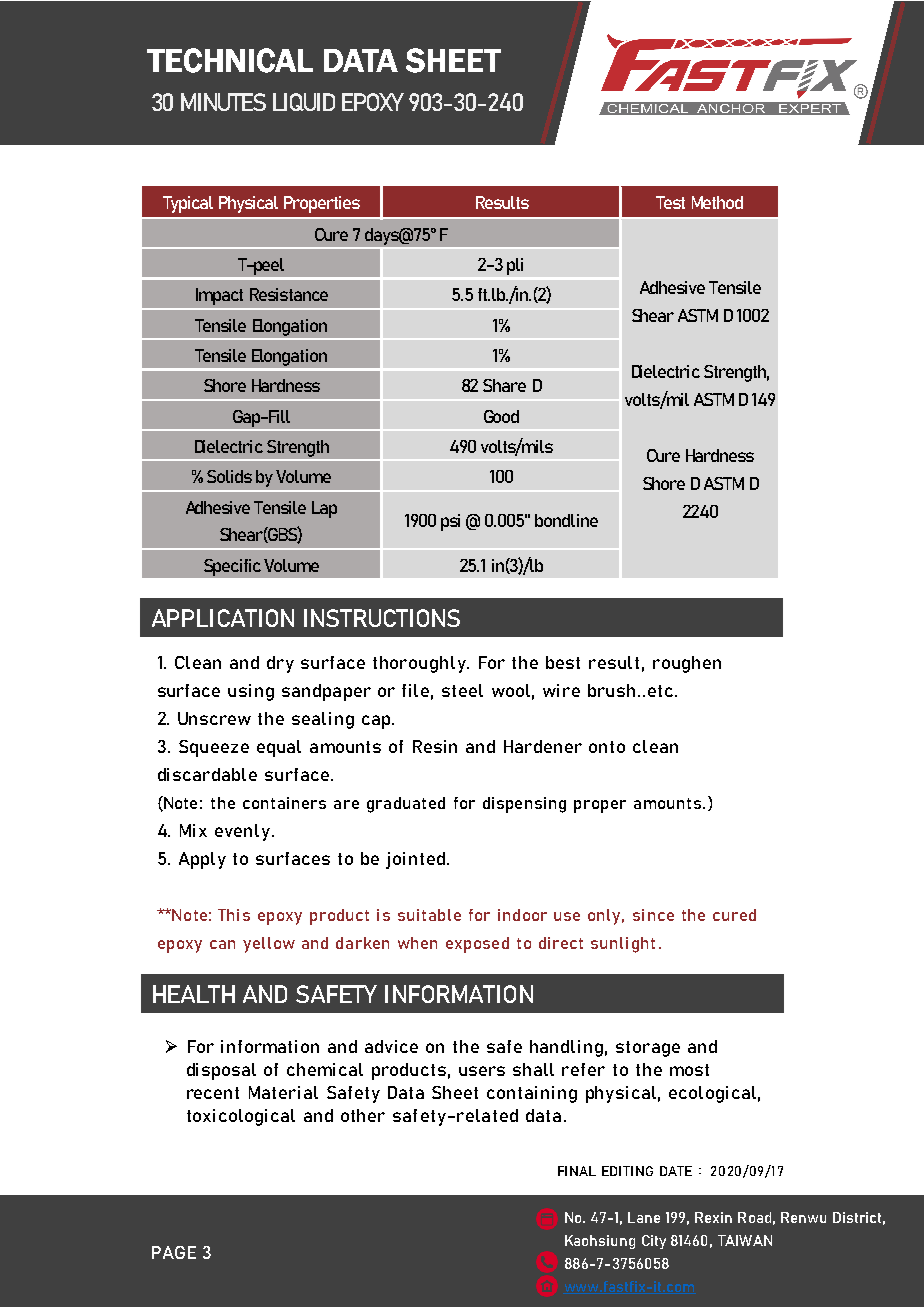 Image resolution: width=924 pixels, height=1308 pixels. What do you see at coordinates (670, 202) in the document?
I see `Test` at bounding box center [670, 202].
